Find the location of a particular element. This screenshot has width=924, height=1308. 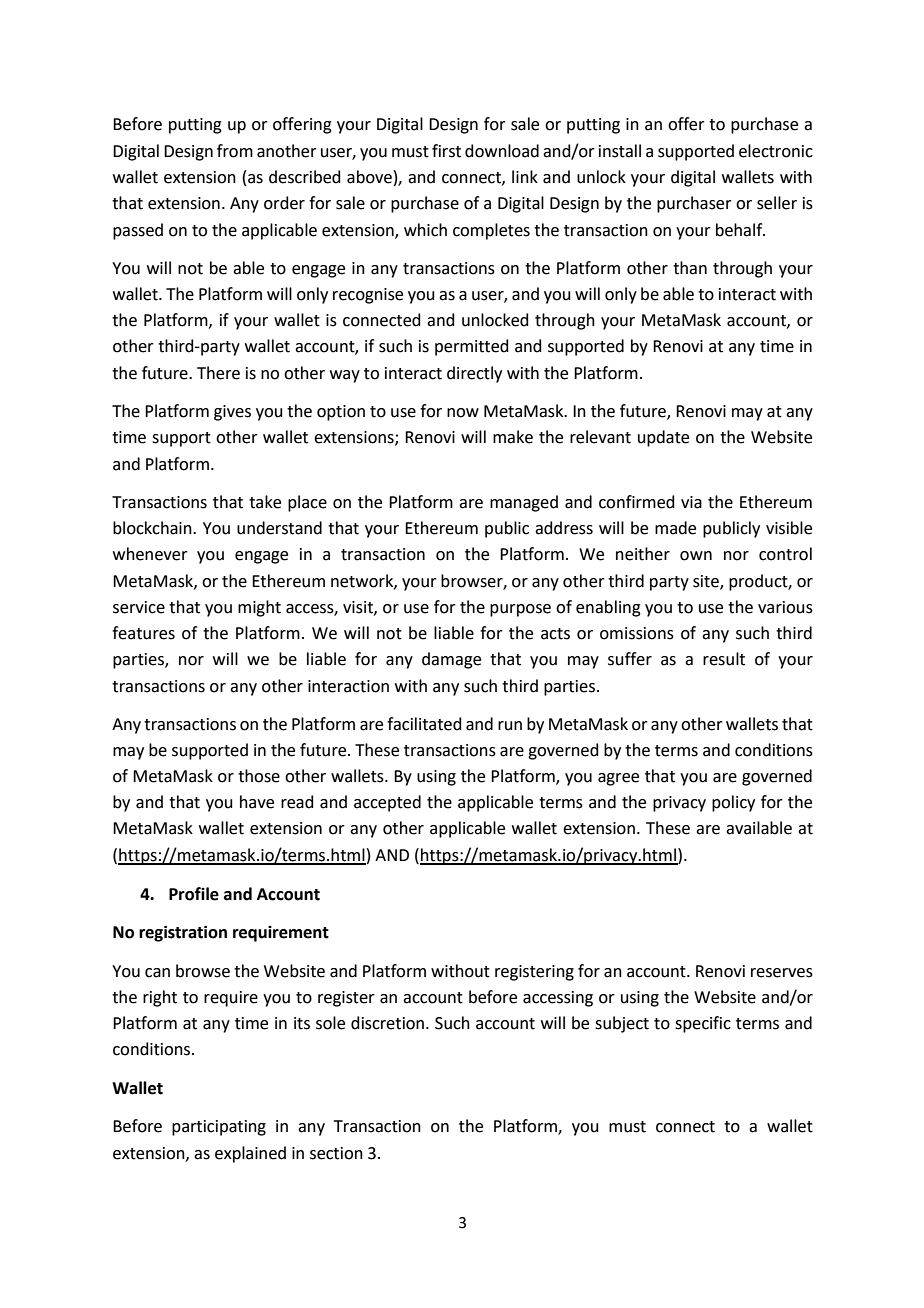

from is located at coordinates (235, 151).
